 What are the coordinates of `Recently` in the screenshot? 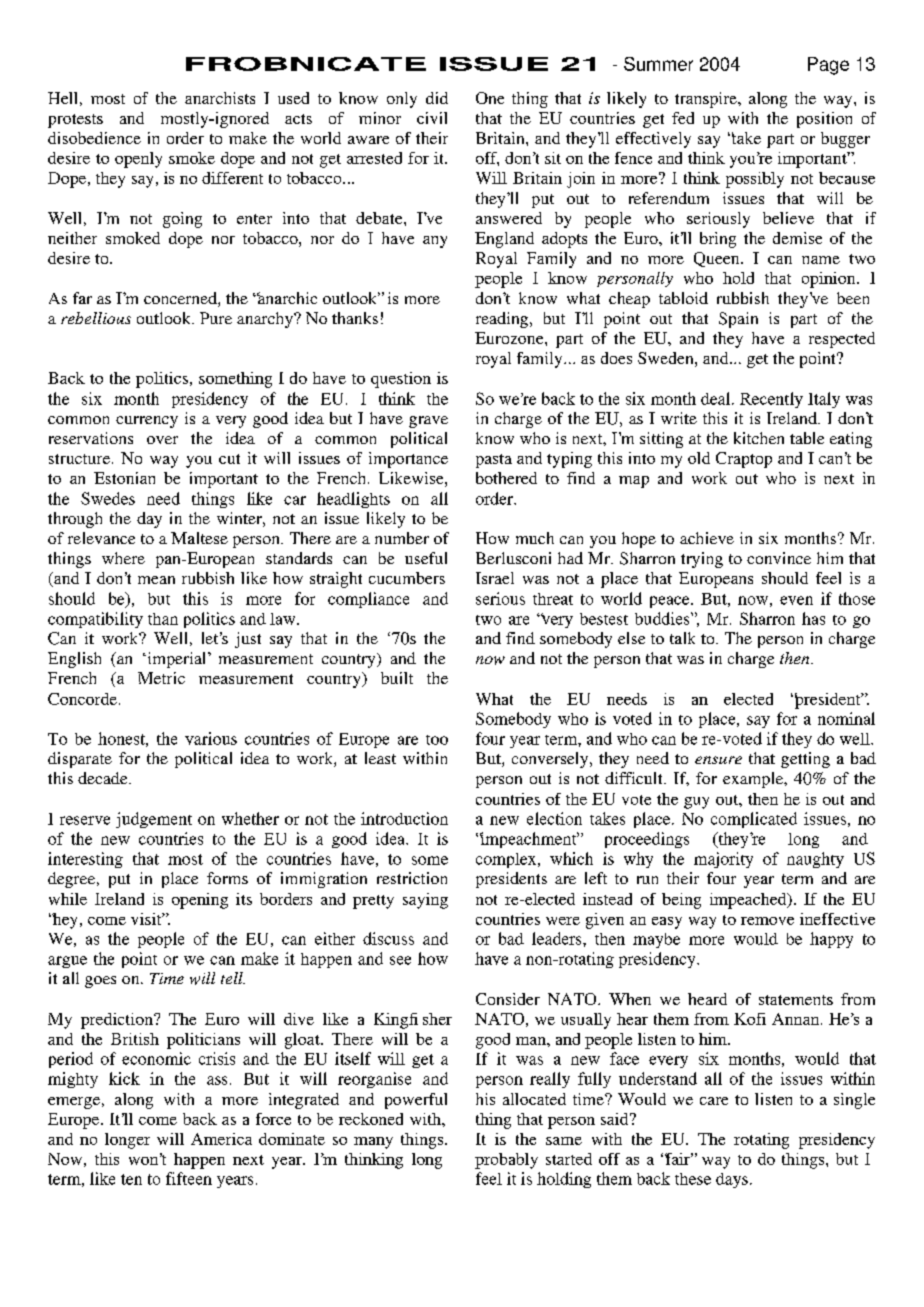 It's located at (771, 400).
